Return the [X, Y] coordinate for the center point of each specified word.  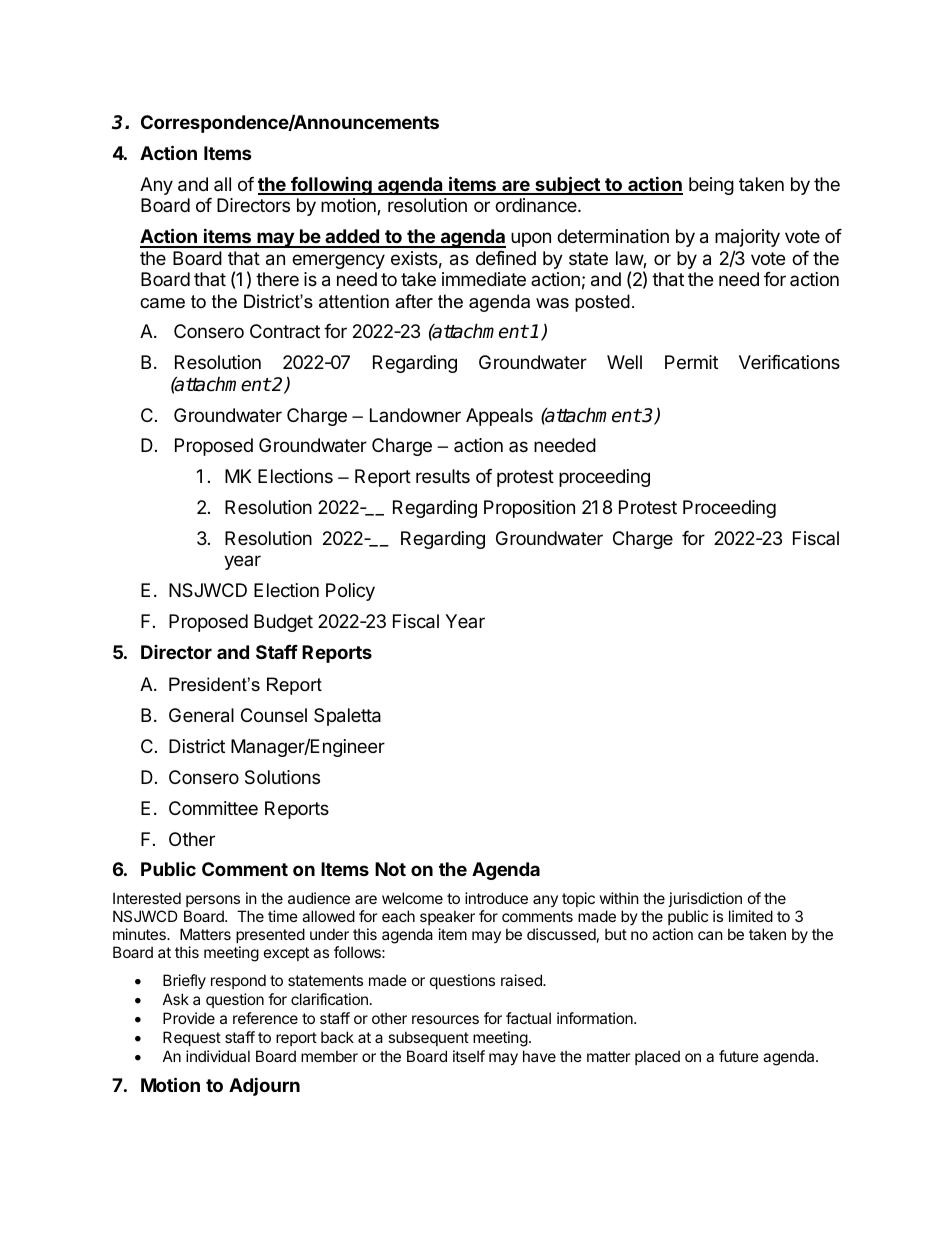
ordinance [537, 205]
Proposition [529, 509]
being [711, 186]
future [739, 1056]
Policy [350, 592]
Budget [283, 623]
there [277, 279]
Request [192, 1038]
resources [445, 1019]
